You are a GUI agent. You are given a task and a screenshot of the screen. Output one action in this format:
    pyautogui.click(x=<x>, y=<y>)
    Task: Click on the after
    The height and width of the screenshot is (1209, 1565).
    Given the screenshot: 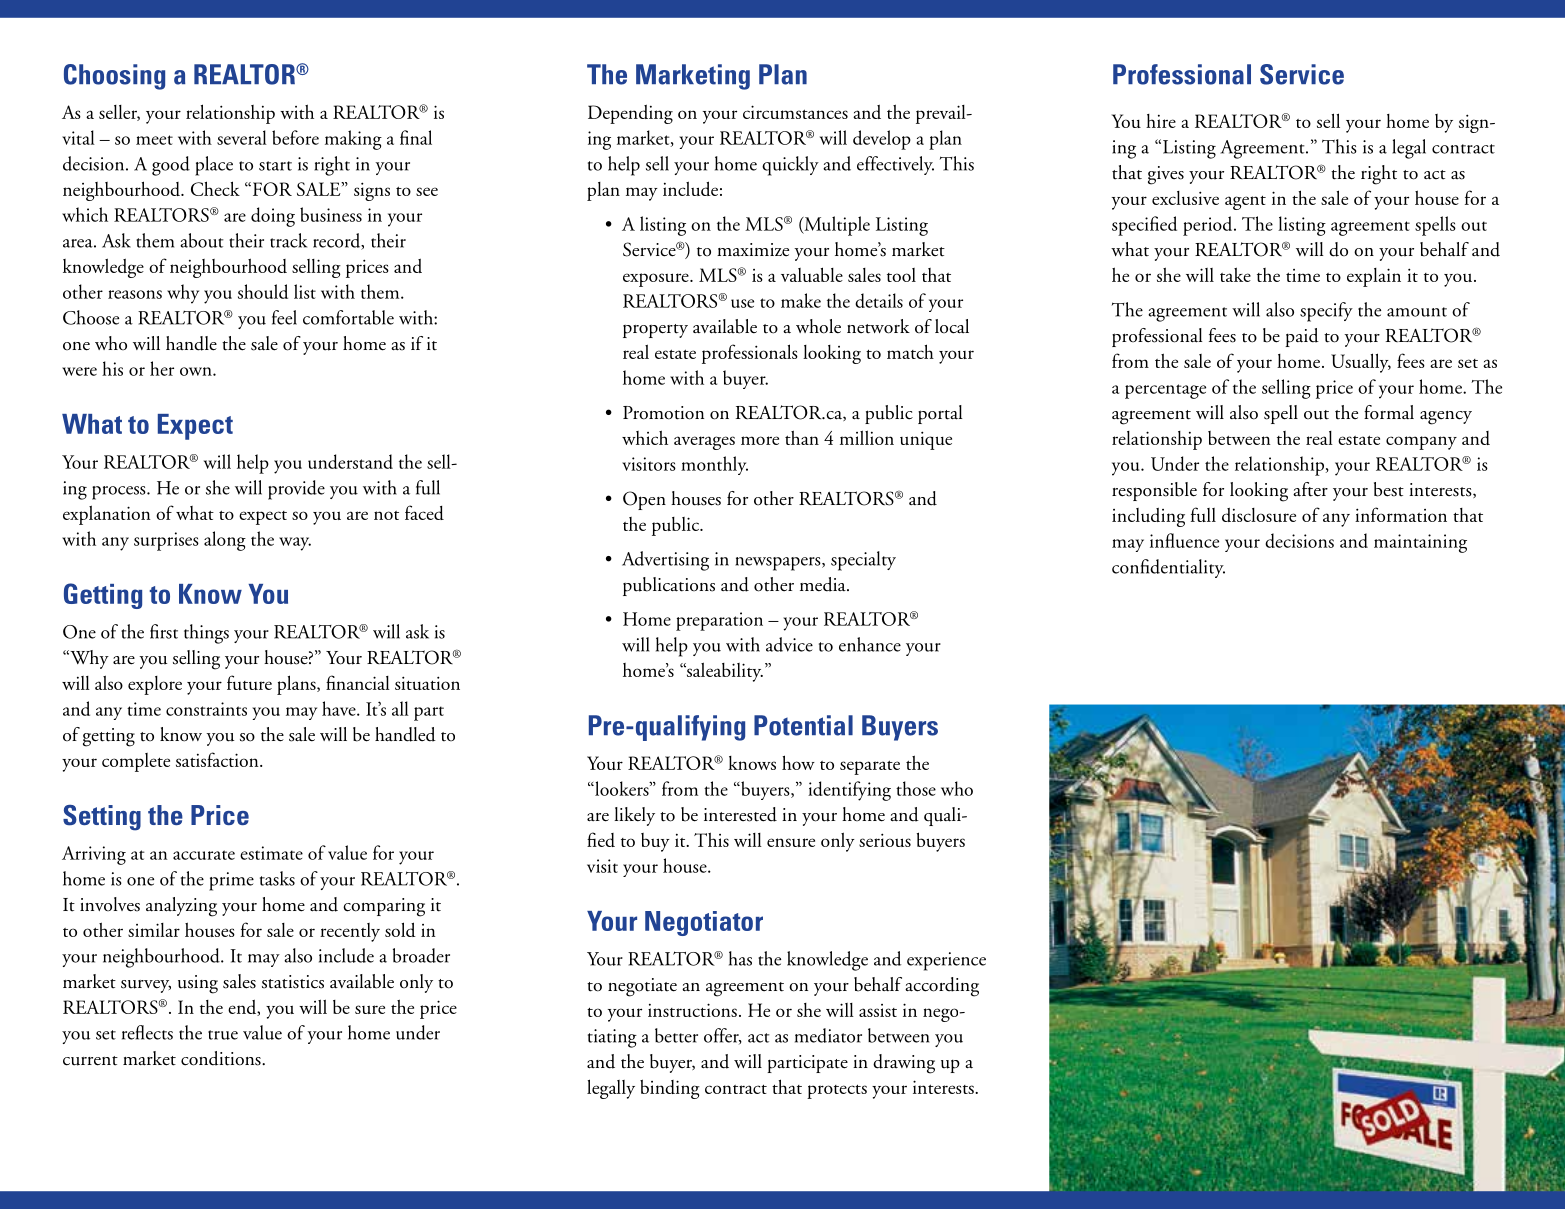 What is the action you would take?
    pyautogui.click(x=1310, y=489)
